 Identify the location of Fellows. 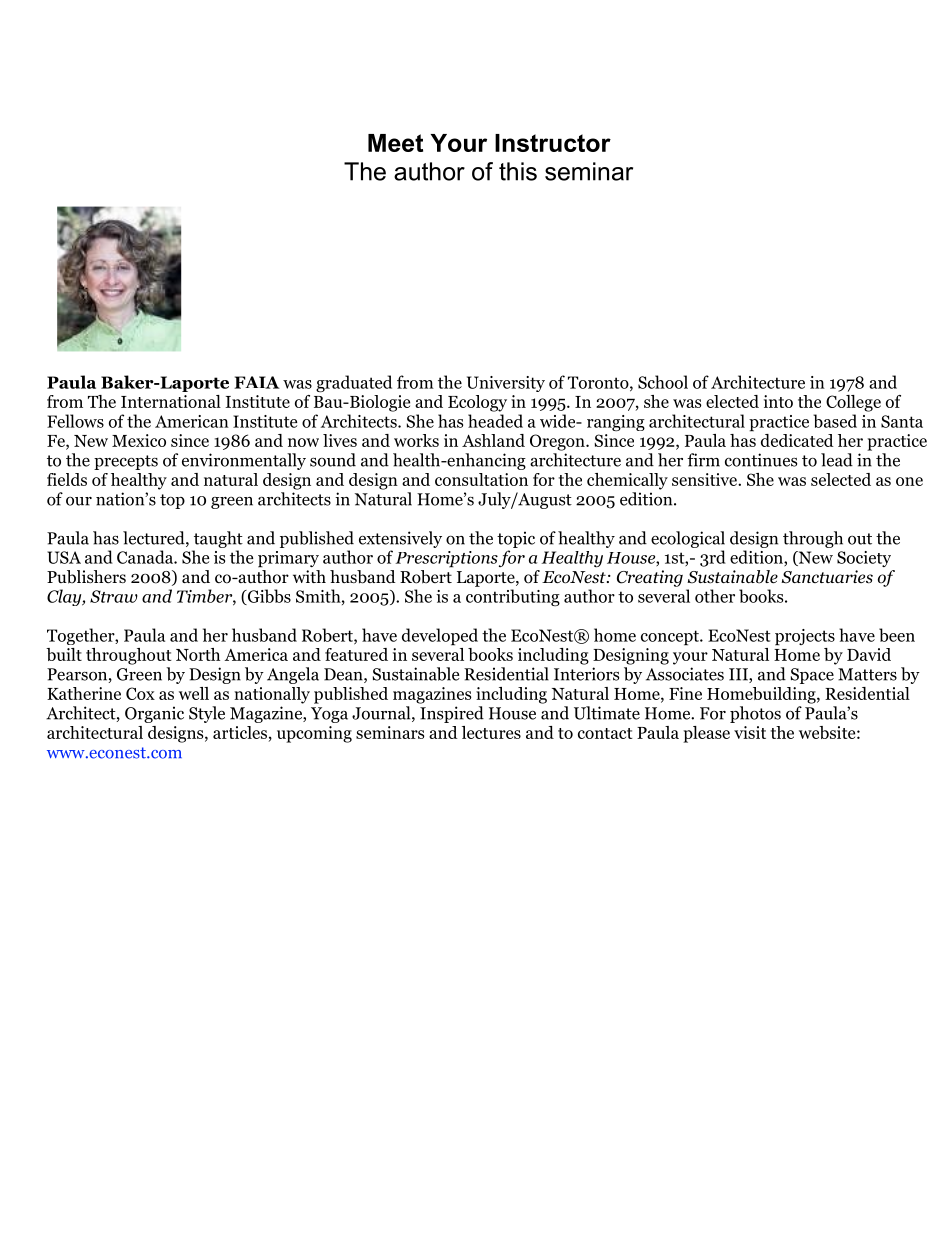
(75, 421).
